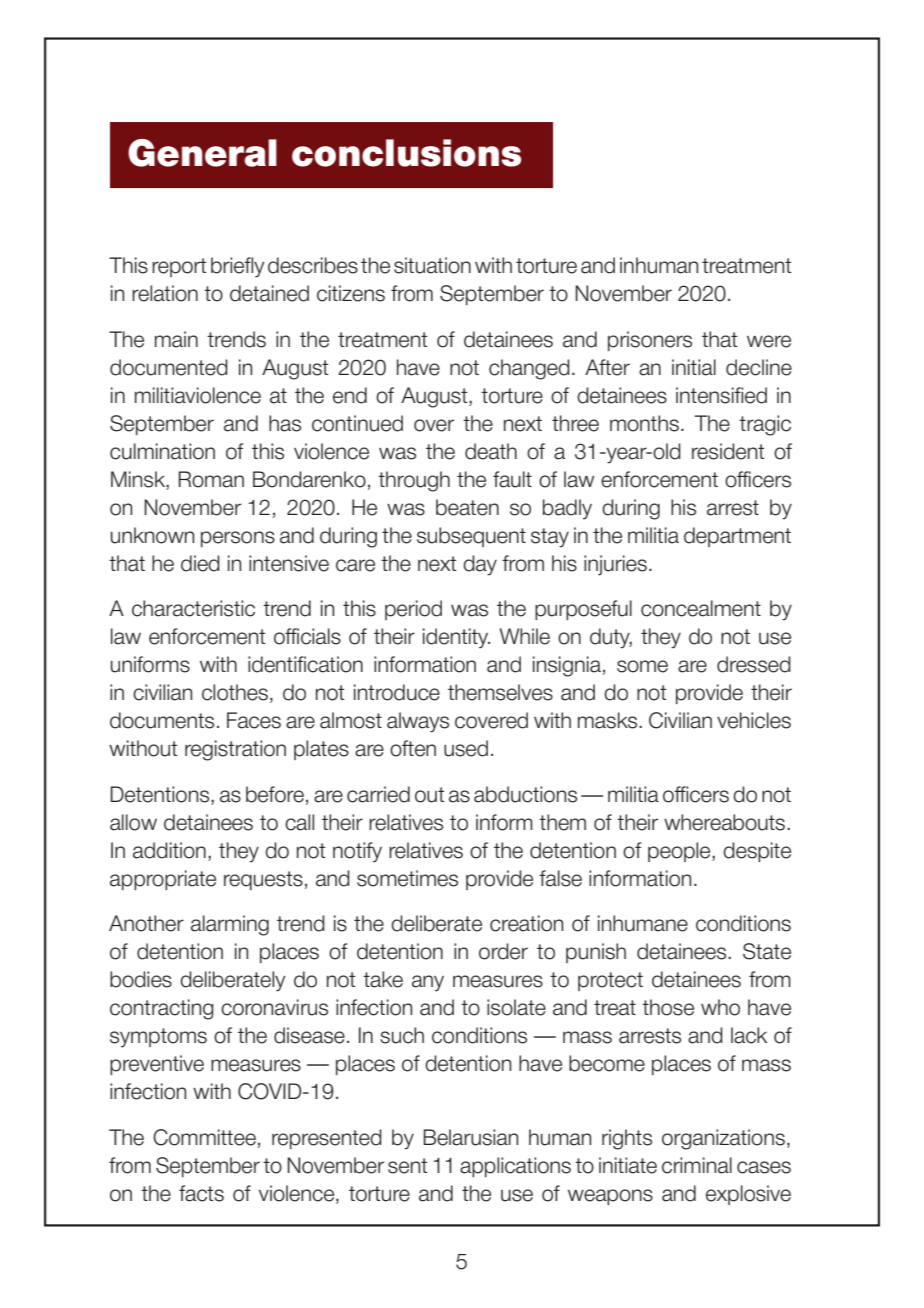  What do you see at coordinates (737, 537) in the screenshot?
I see `department` at bounding box center [737, 537].
